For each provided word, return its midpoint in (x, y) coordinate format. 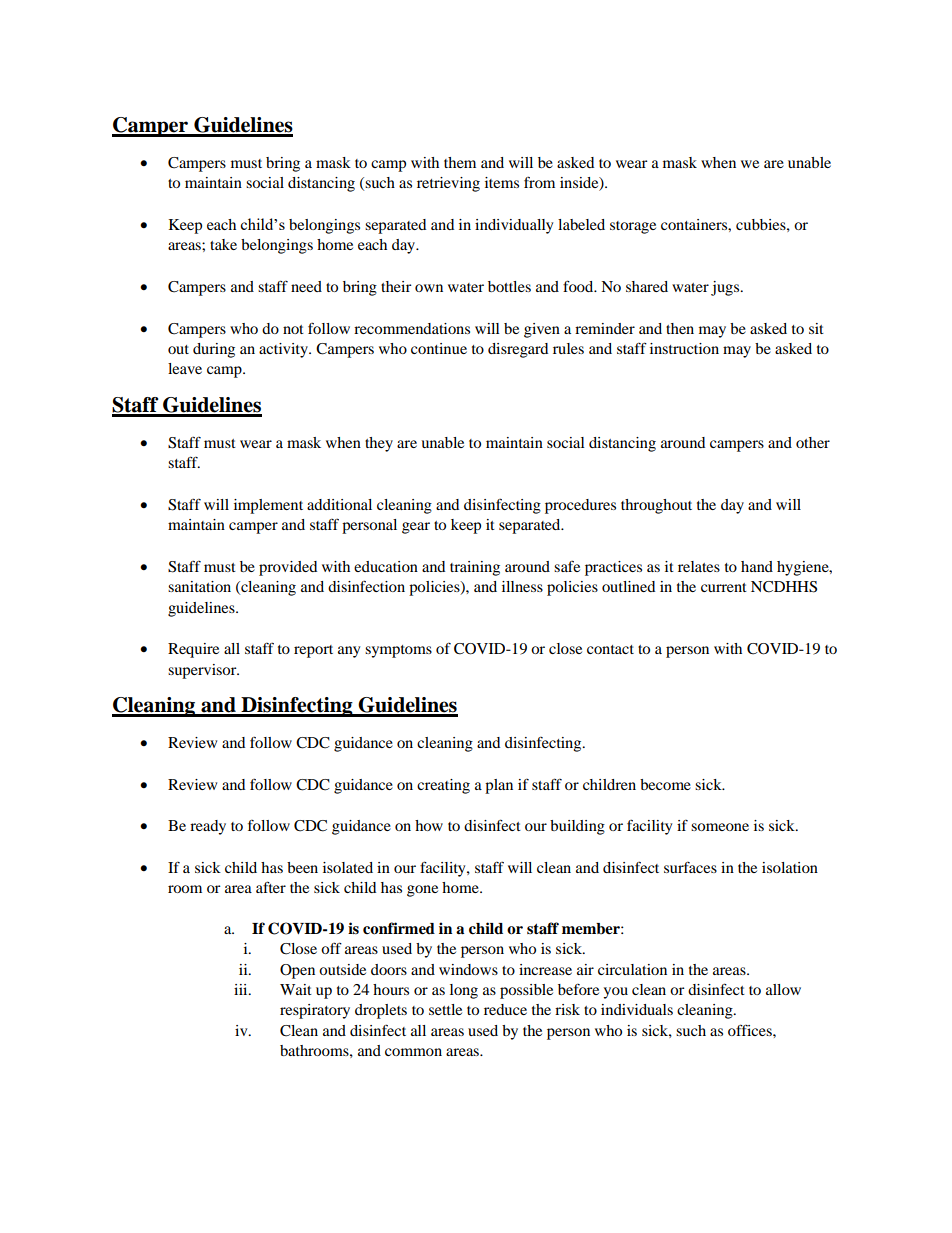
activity (284, 350)
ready (208, 827)
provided (288, 568)
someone (720, 827)
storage (633, 227)
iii (242, 989)
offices (751, 1030)
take (223, 244)
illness (522, 586)
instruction (684, 348)
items (502, 182)
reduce (505, 1009)
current (724, 587)
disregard (518, 350)
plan (499, 786)
